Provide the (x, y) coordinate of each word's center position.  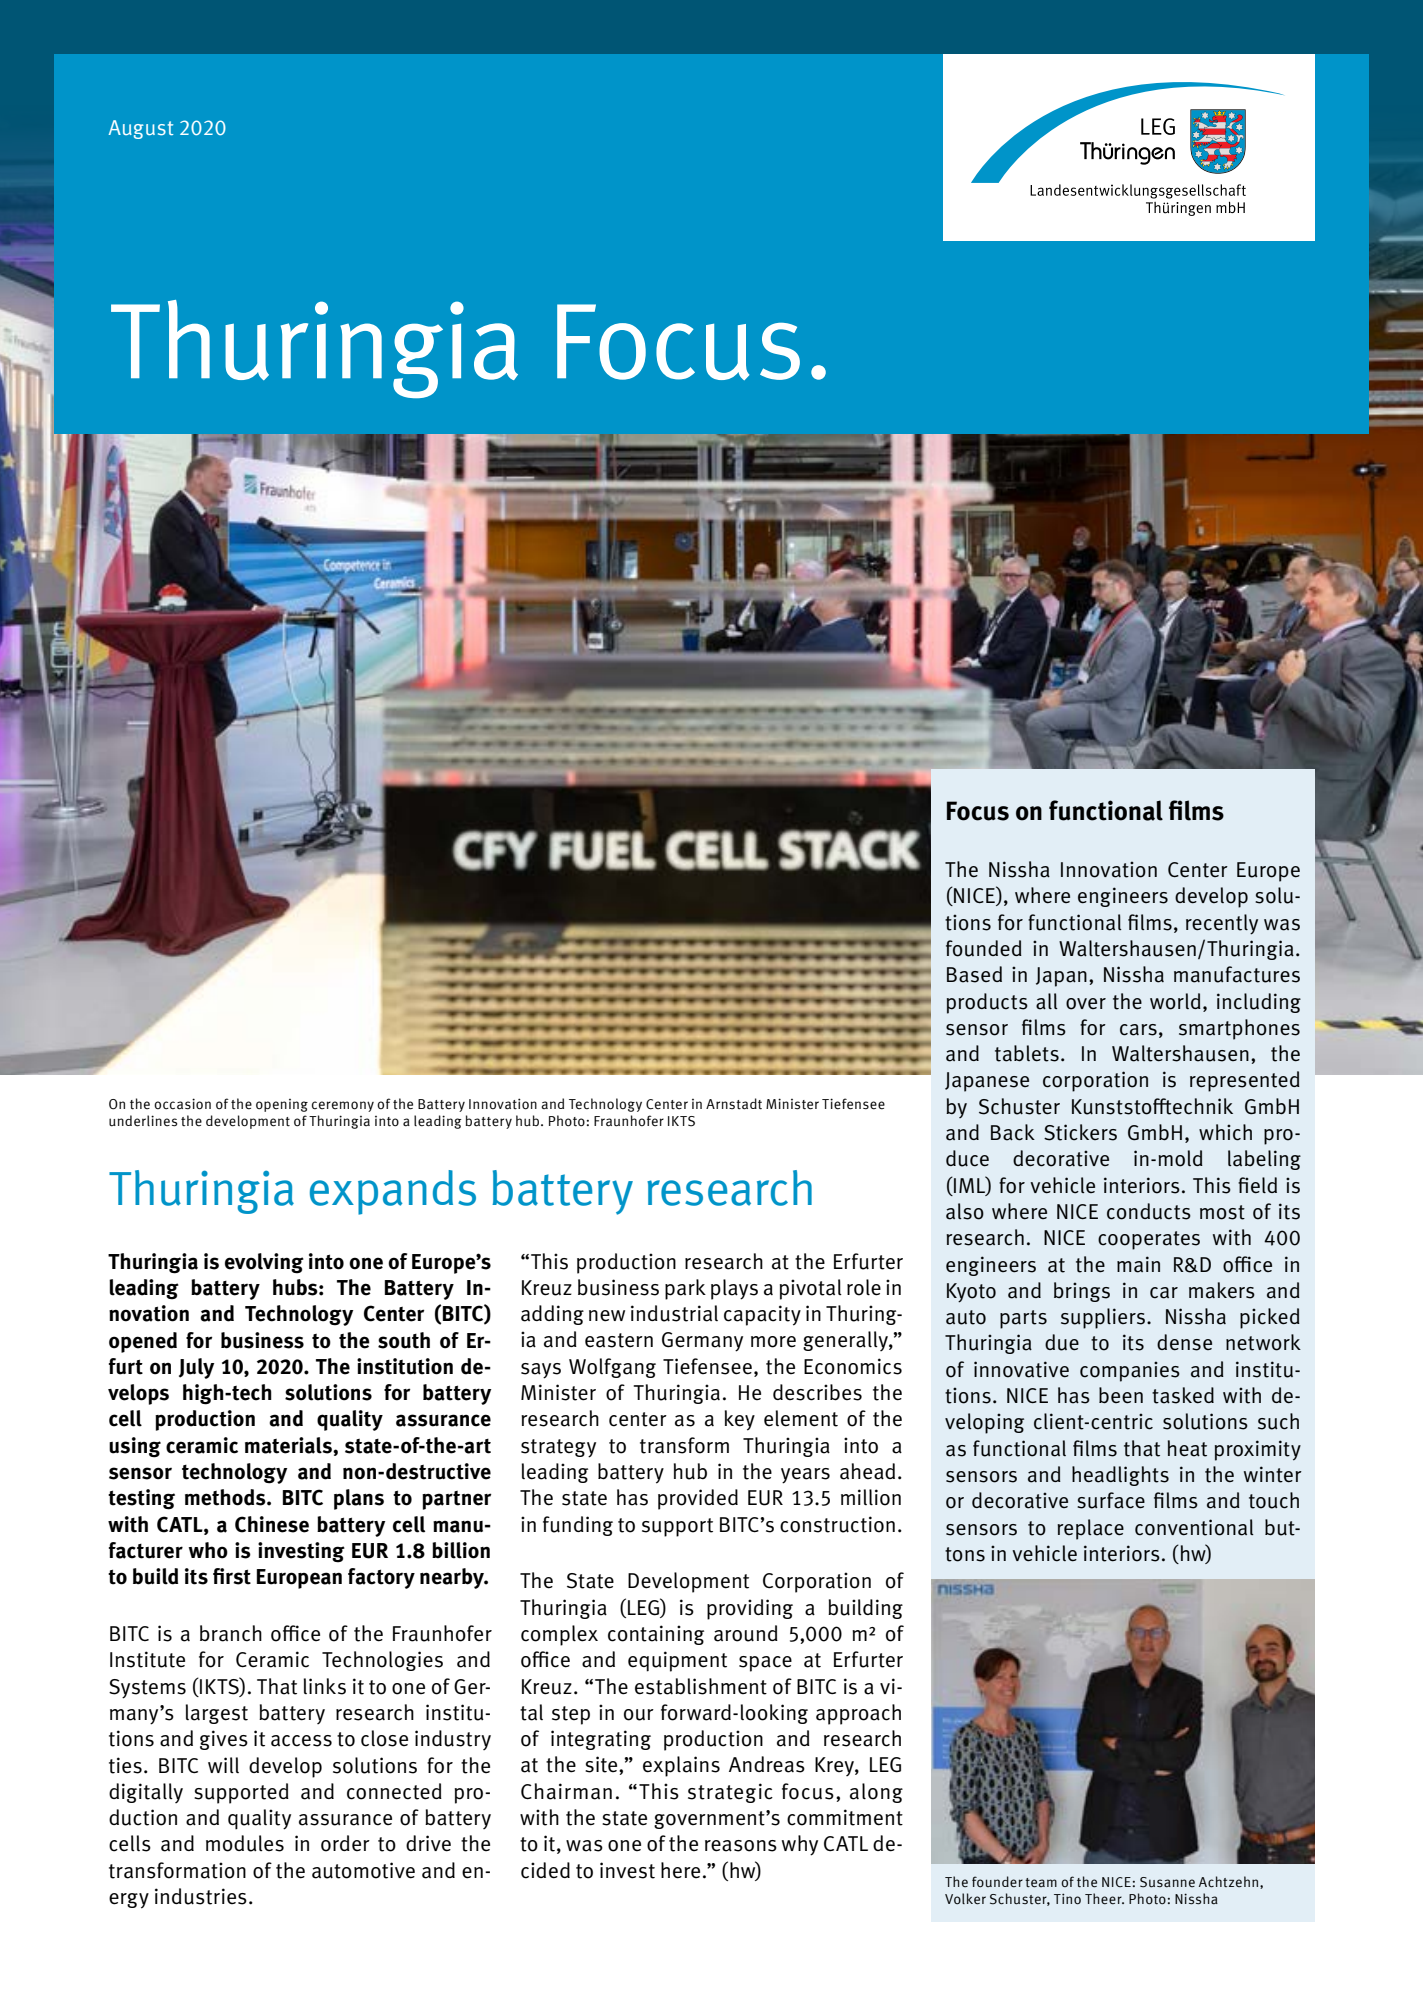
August (141, 129)
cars (1138, 1030)
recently (1222, 924)
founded (984, 948)
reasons (741, 1846)
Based (974, 974)
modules (245, 1843)
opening (282, 1105)
